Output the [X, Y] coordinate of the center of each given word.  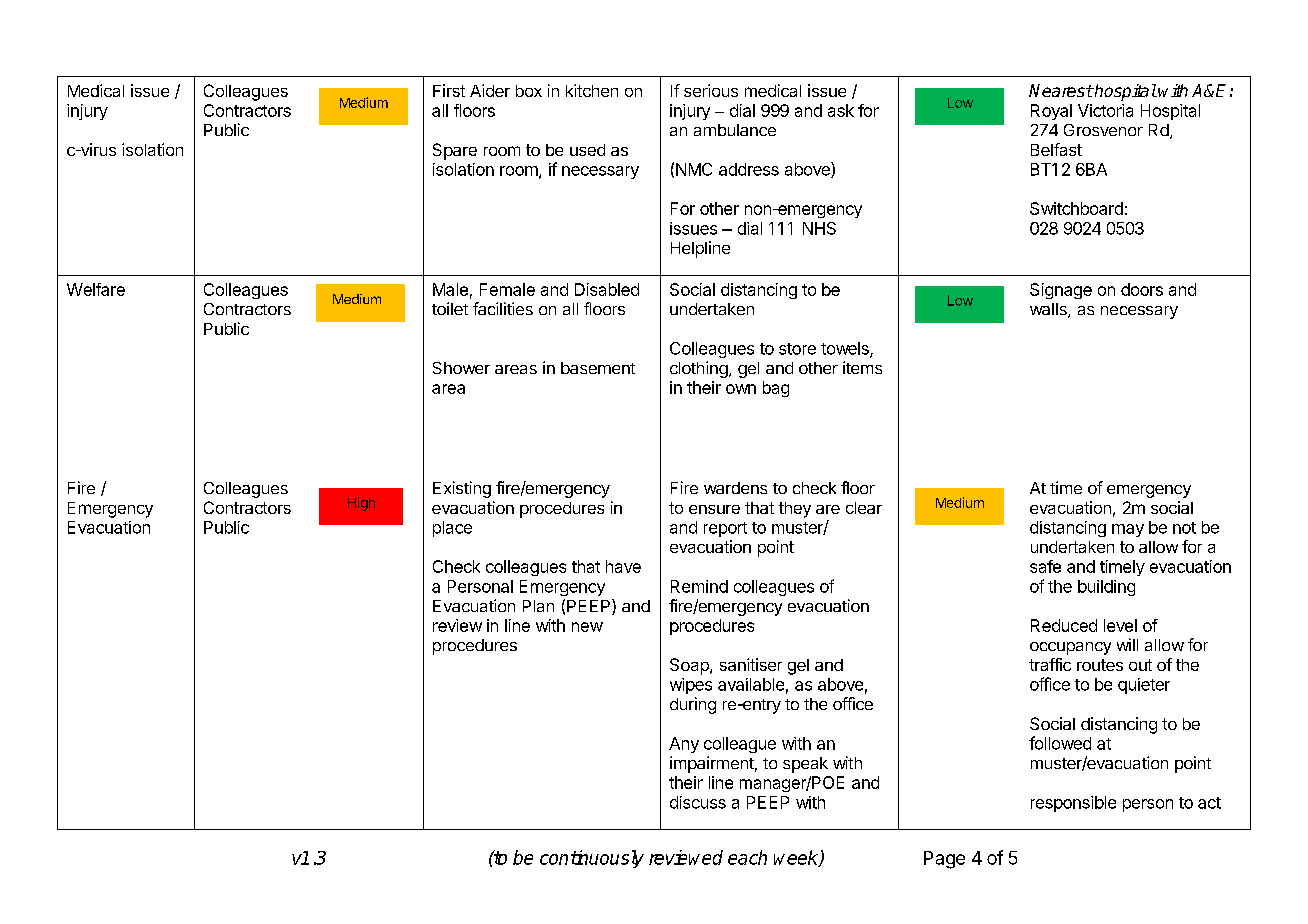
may [1128, 530]
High [361, 504]
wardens [735, 488]
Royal [1051, 112]
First [449, 90]
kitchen [592, 90]
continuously [592, 859]
